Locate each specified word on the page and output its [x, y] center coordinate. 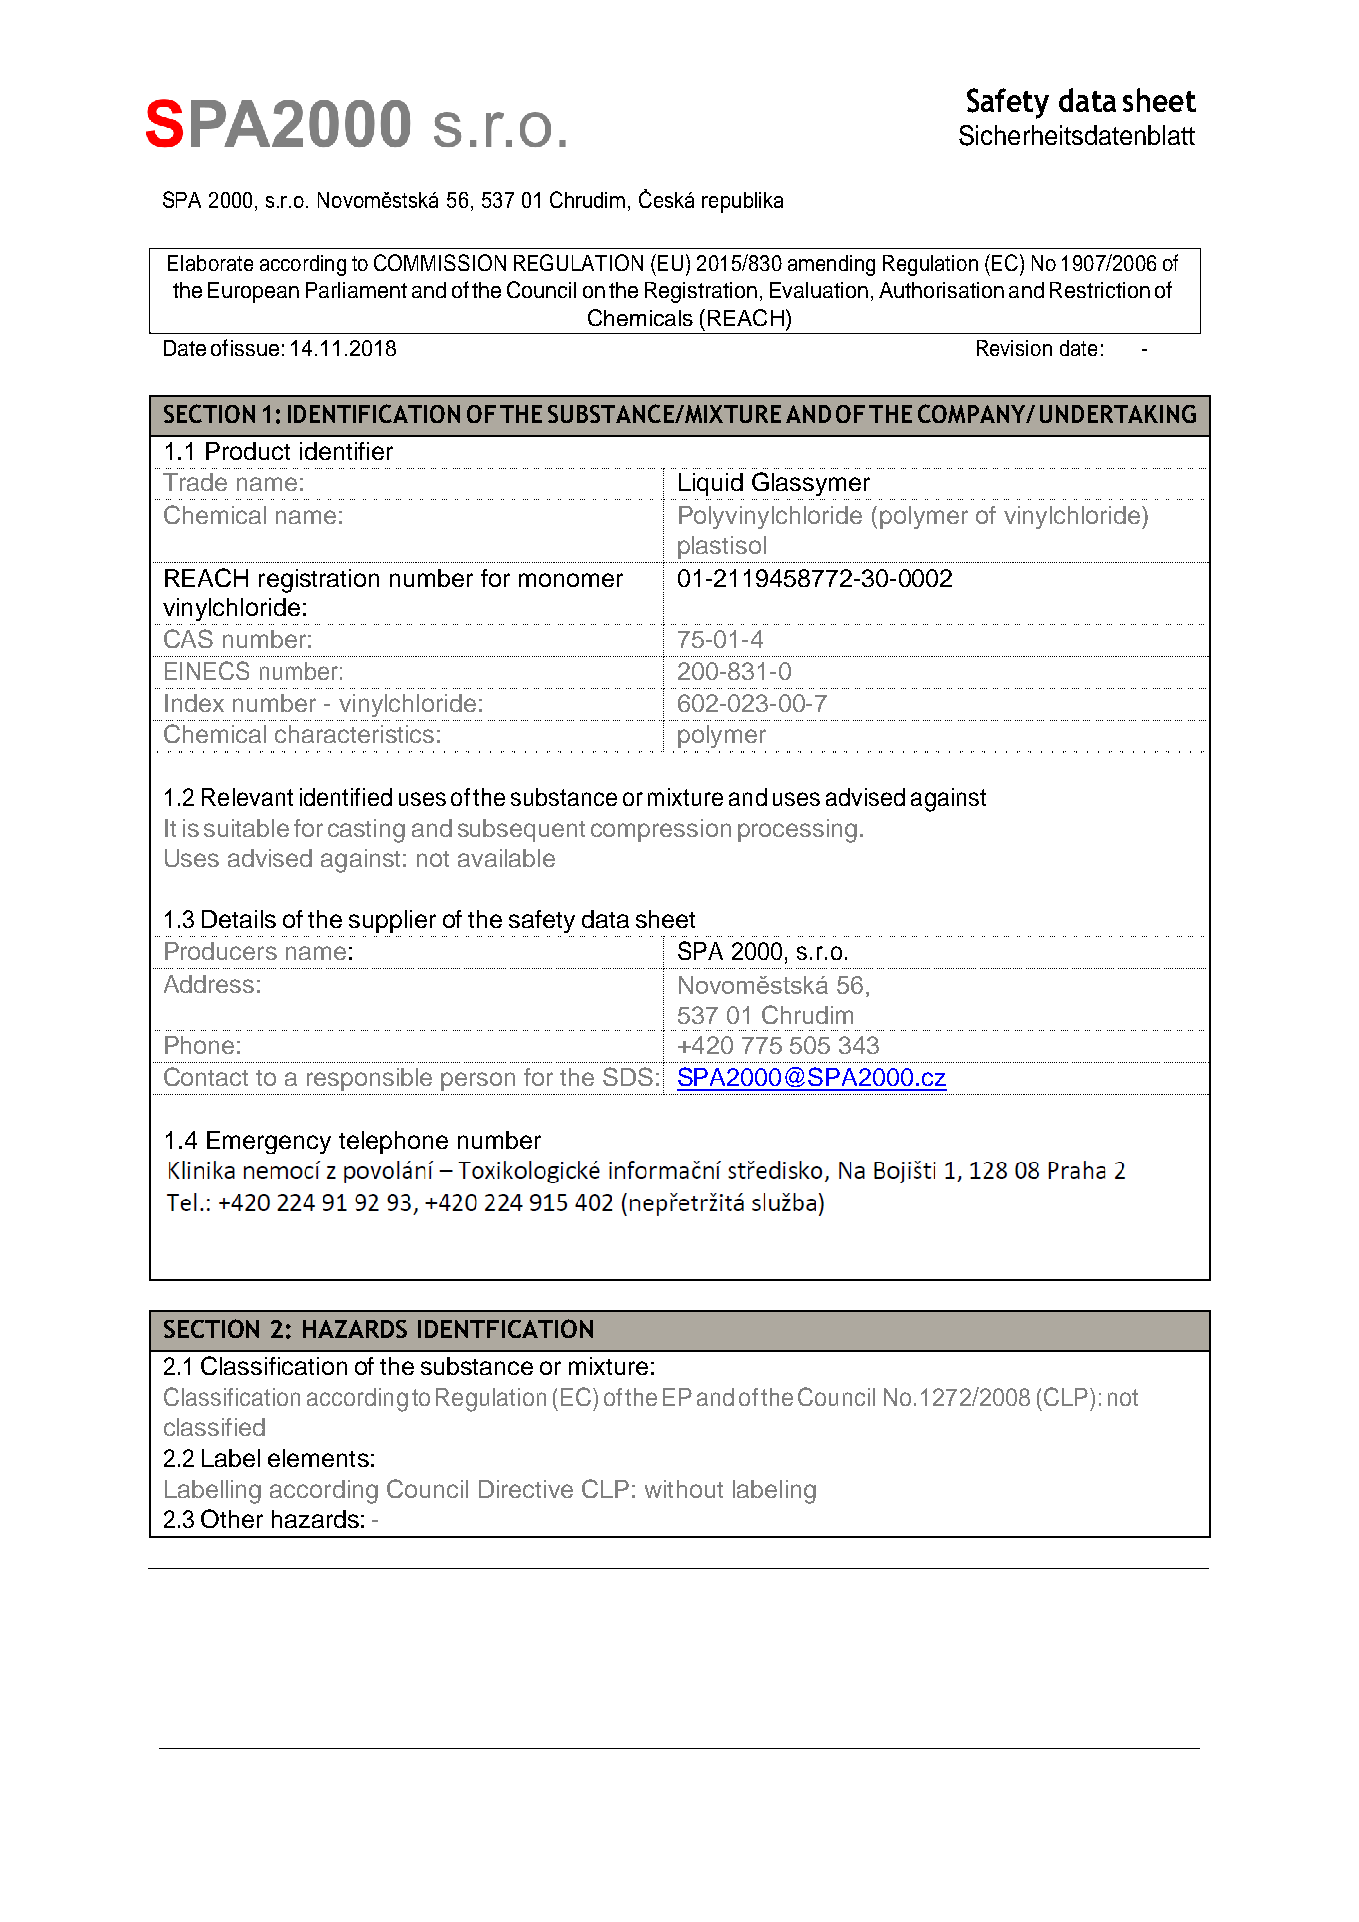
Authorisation [941, 290]
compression [661, 830]
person [478, 1081]
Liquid [711, 484]
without [684, 1489]
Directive [526, 1489]
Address [209, 984]
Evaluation [819, 290]
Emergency [269, 1142]
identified [346, 797]
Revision [1014, 348]
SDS [628, 1076]
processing [797, 831]
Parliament [356, 290]
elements [318, 1458]
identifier [346, 451]
